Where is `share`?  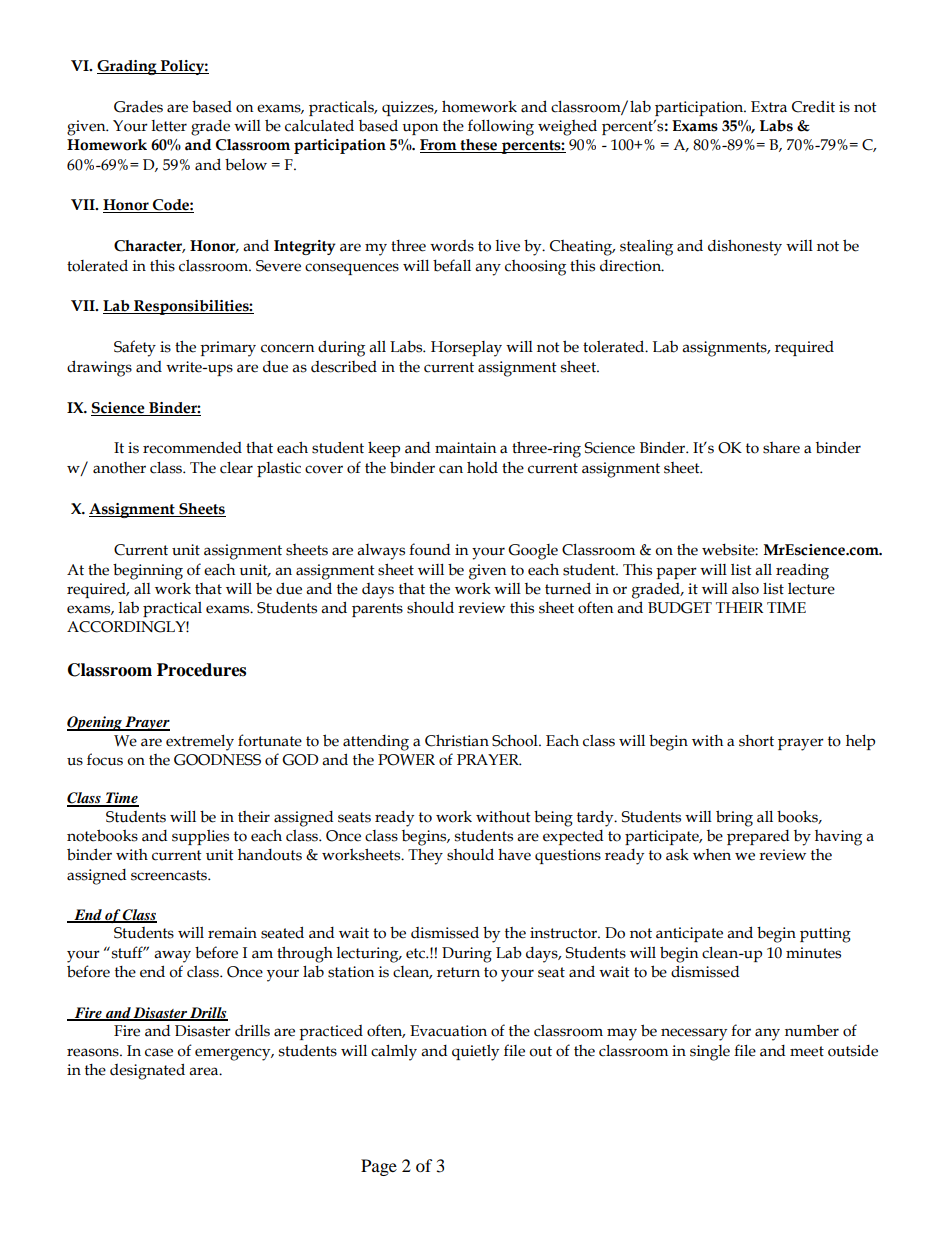
share is located at coordinates (781, 448).
